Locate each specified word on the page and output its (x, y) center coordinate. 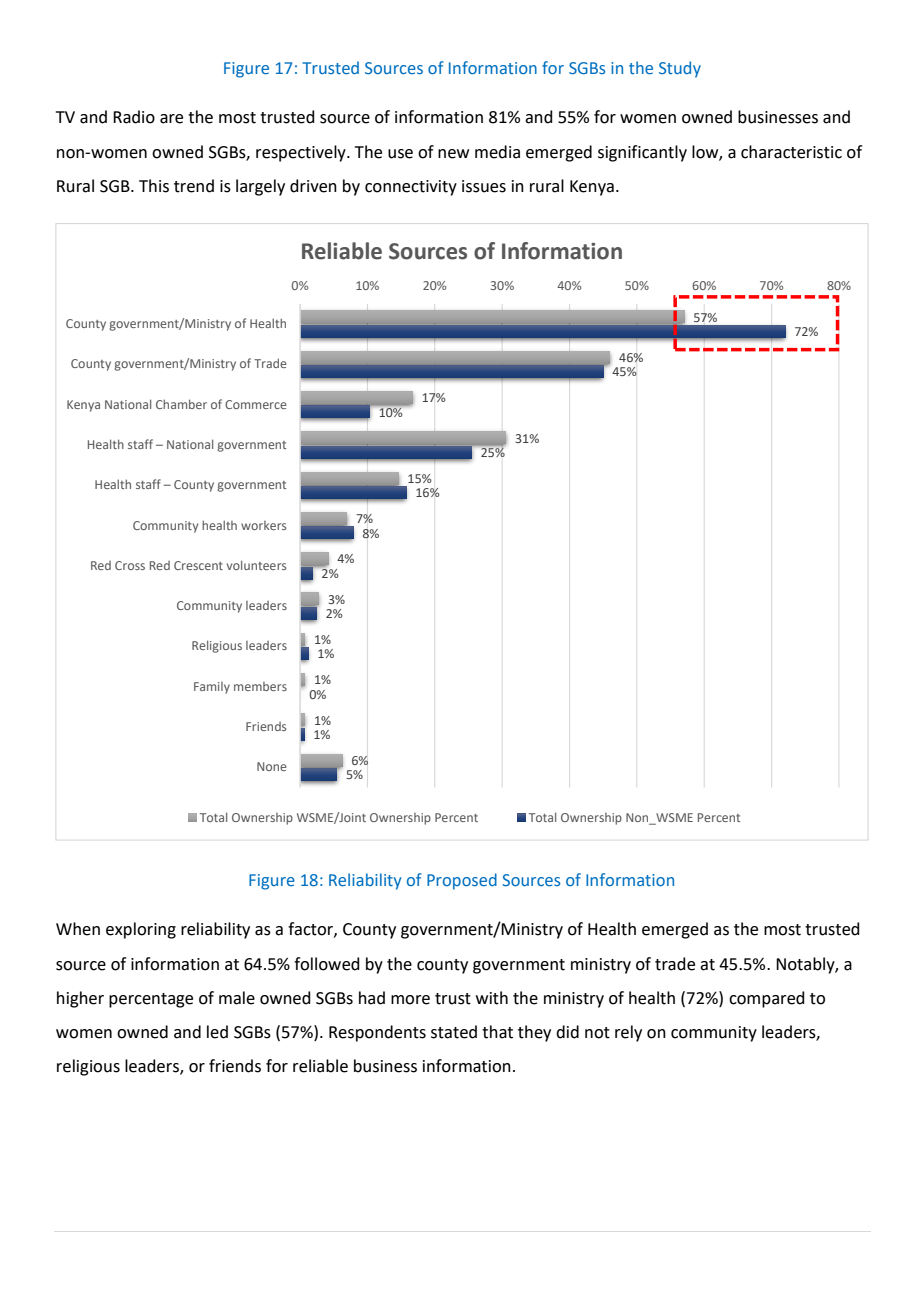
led (217, 1032)
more (410, 1000)
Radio (134, 117)
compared (767, 999)
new (453, 154)
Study (680, 69)
